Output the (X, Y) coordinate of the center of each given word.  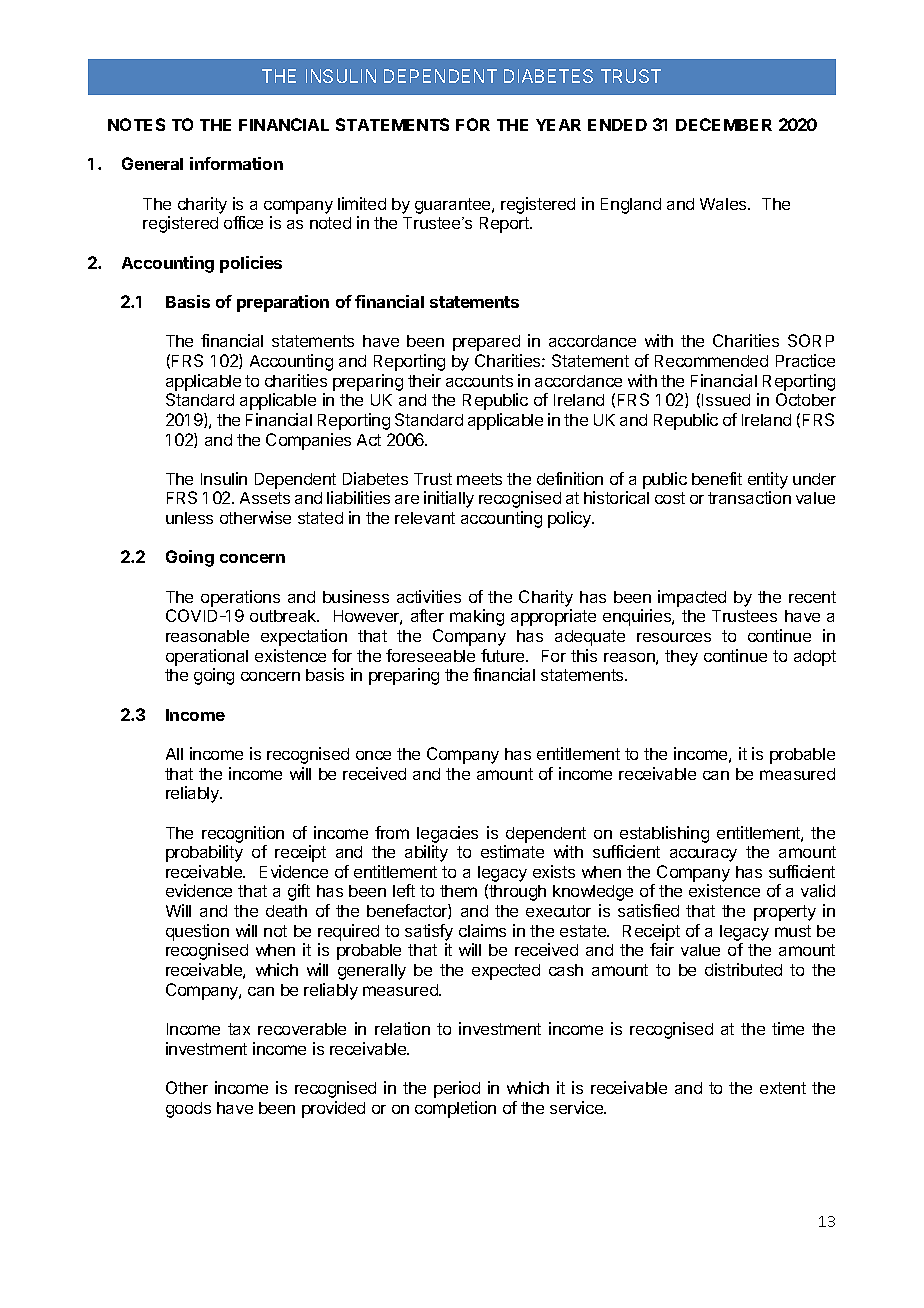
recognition (243, 834)
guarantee (454, 206)
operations (240, 598)
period (457, 1089)
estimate (512, 851)
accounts (479, 381)
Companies (308, 441)
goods (188, 1110)
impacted (692, 598)
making (477, 617)
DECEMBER (724, 124)
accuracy (703, 855)
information (236, 163)
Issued (726, 400)
